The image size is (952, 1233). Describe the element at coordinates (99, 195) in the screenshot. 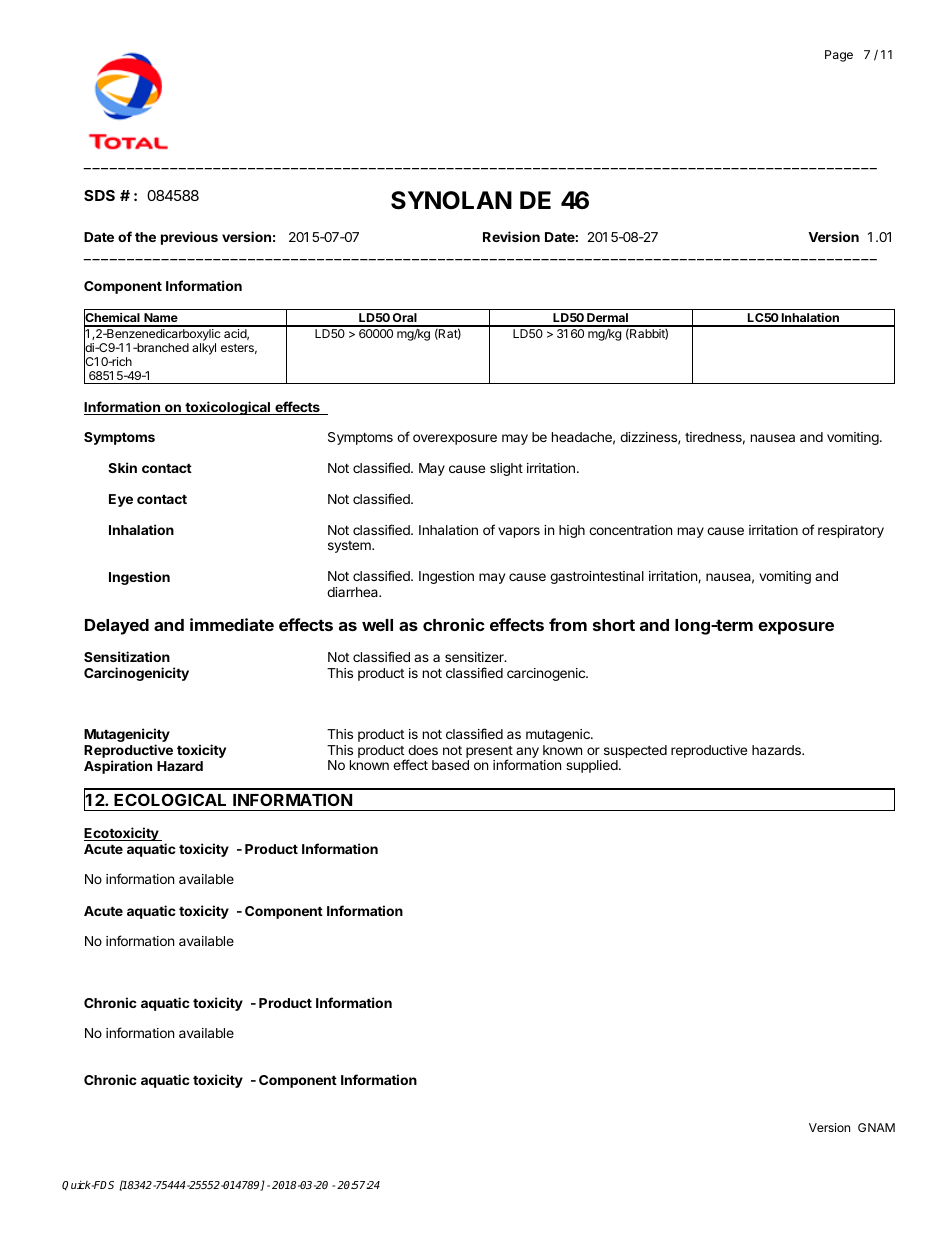

I see `SDS` at that location.
